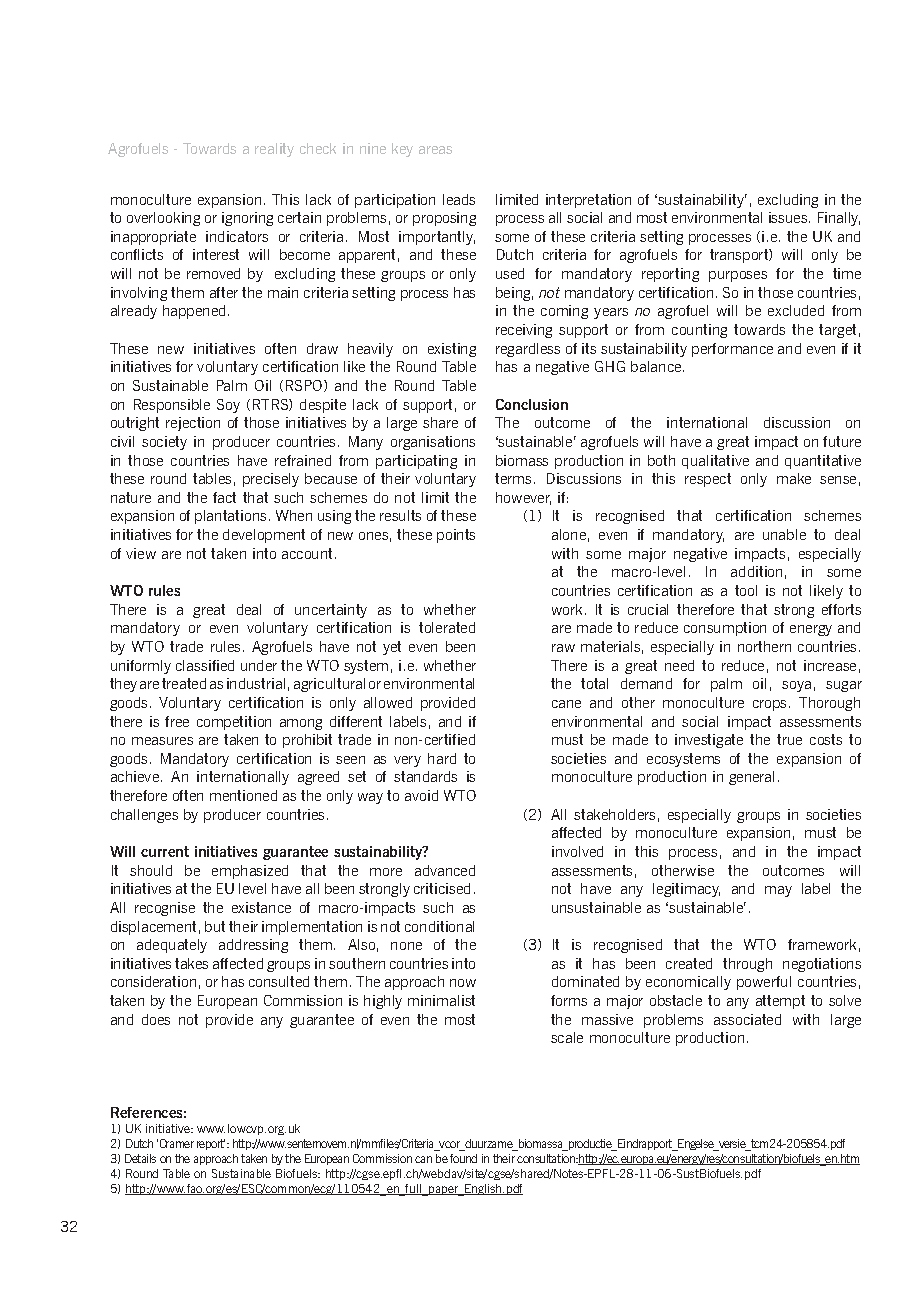  I want to click on issues, so click(789, 217).
